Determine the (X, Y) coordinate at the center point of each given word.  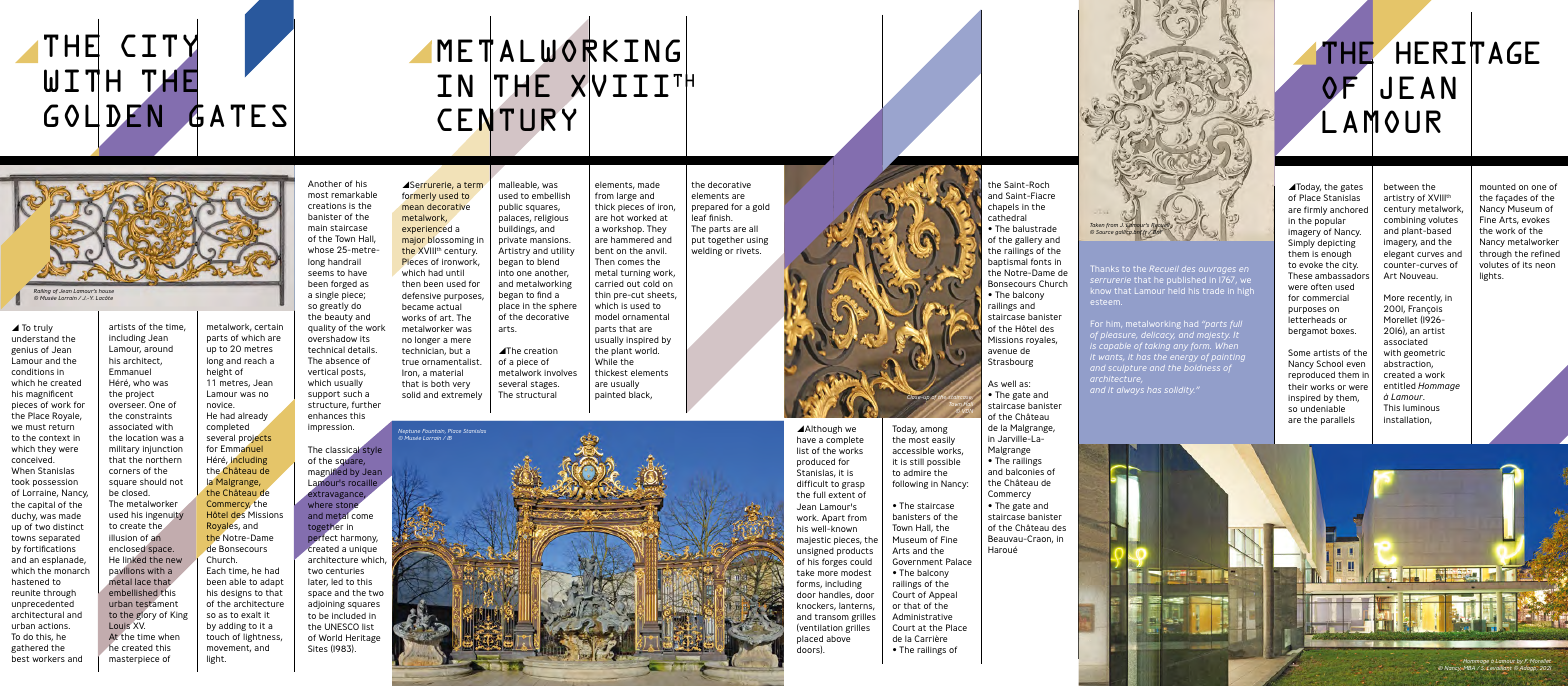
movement (229, 648)
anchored (1349, 209)
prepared (710, 209)
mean (413, 207)
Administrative (922, 616)
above (838, 638)
